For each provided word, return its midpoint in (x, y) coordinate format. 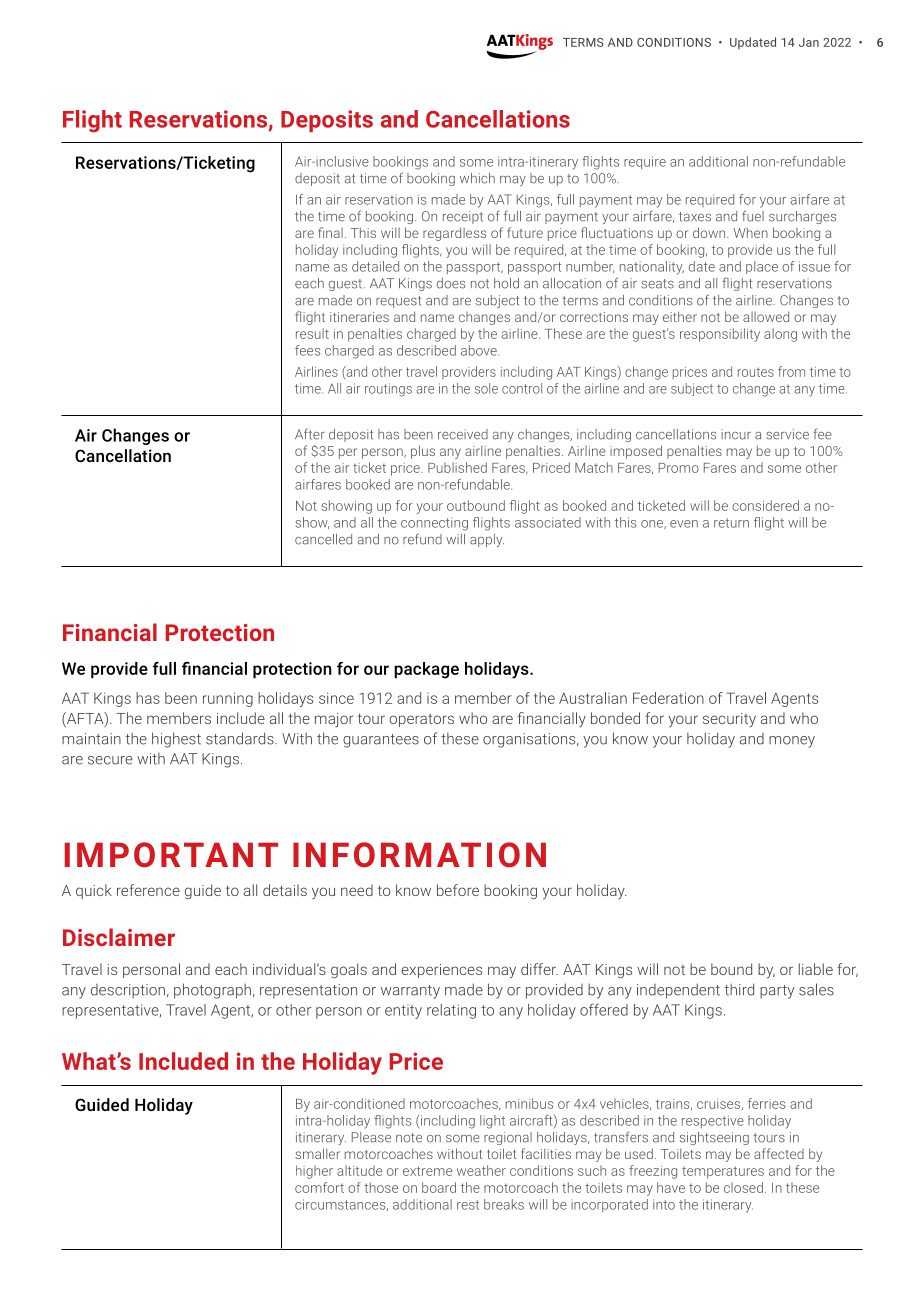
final (330, 232)
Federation (668, 698)
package (426, 670)
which (477, 178)
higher (314, 1172)
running (228, 699)
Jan (809, 42)
